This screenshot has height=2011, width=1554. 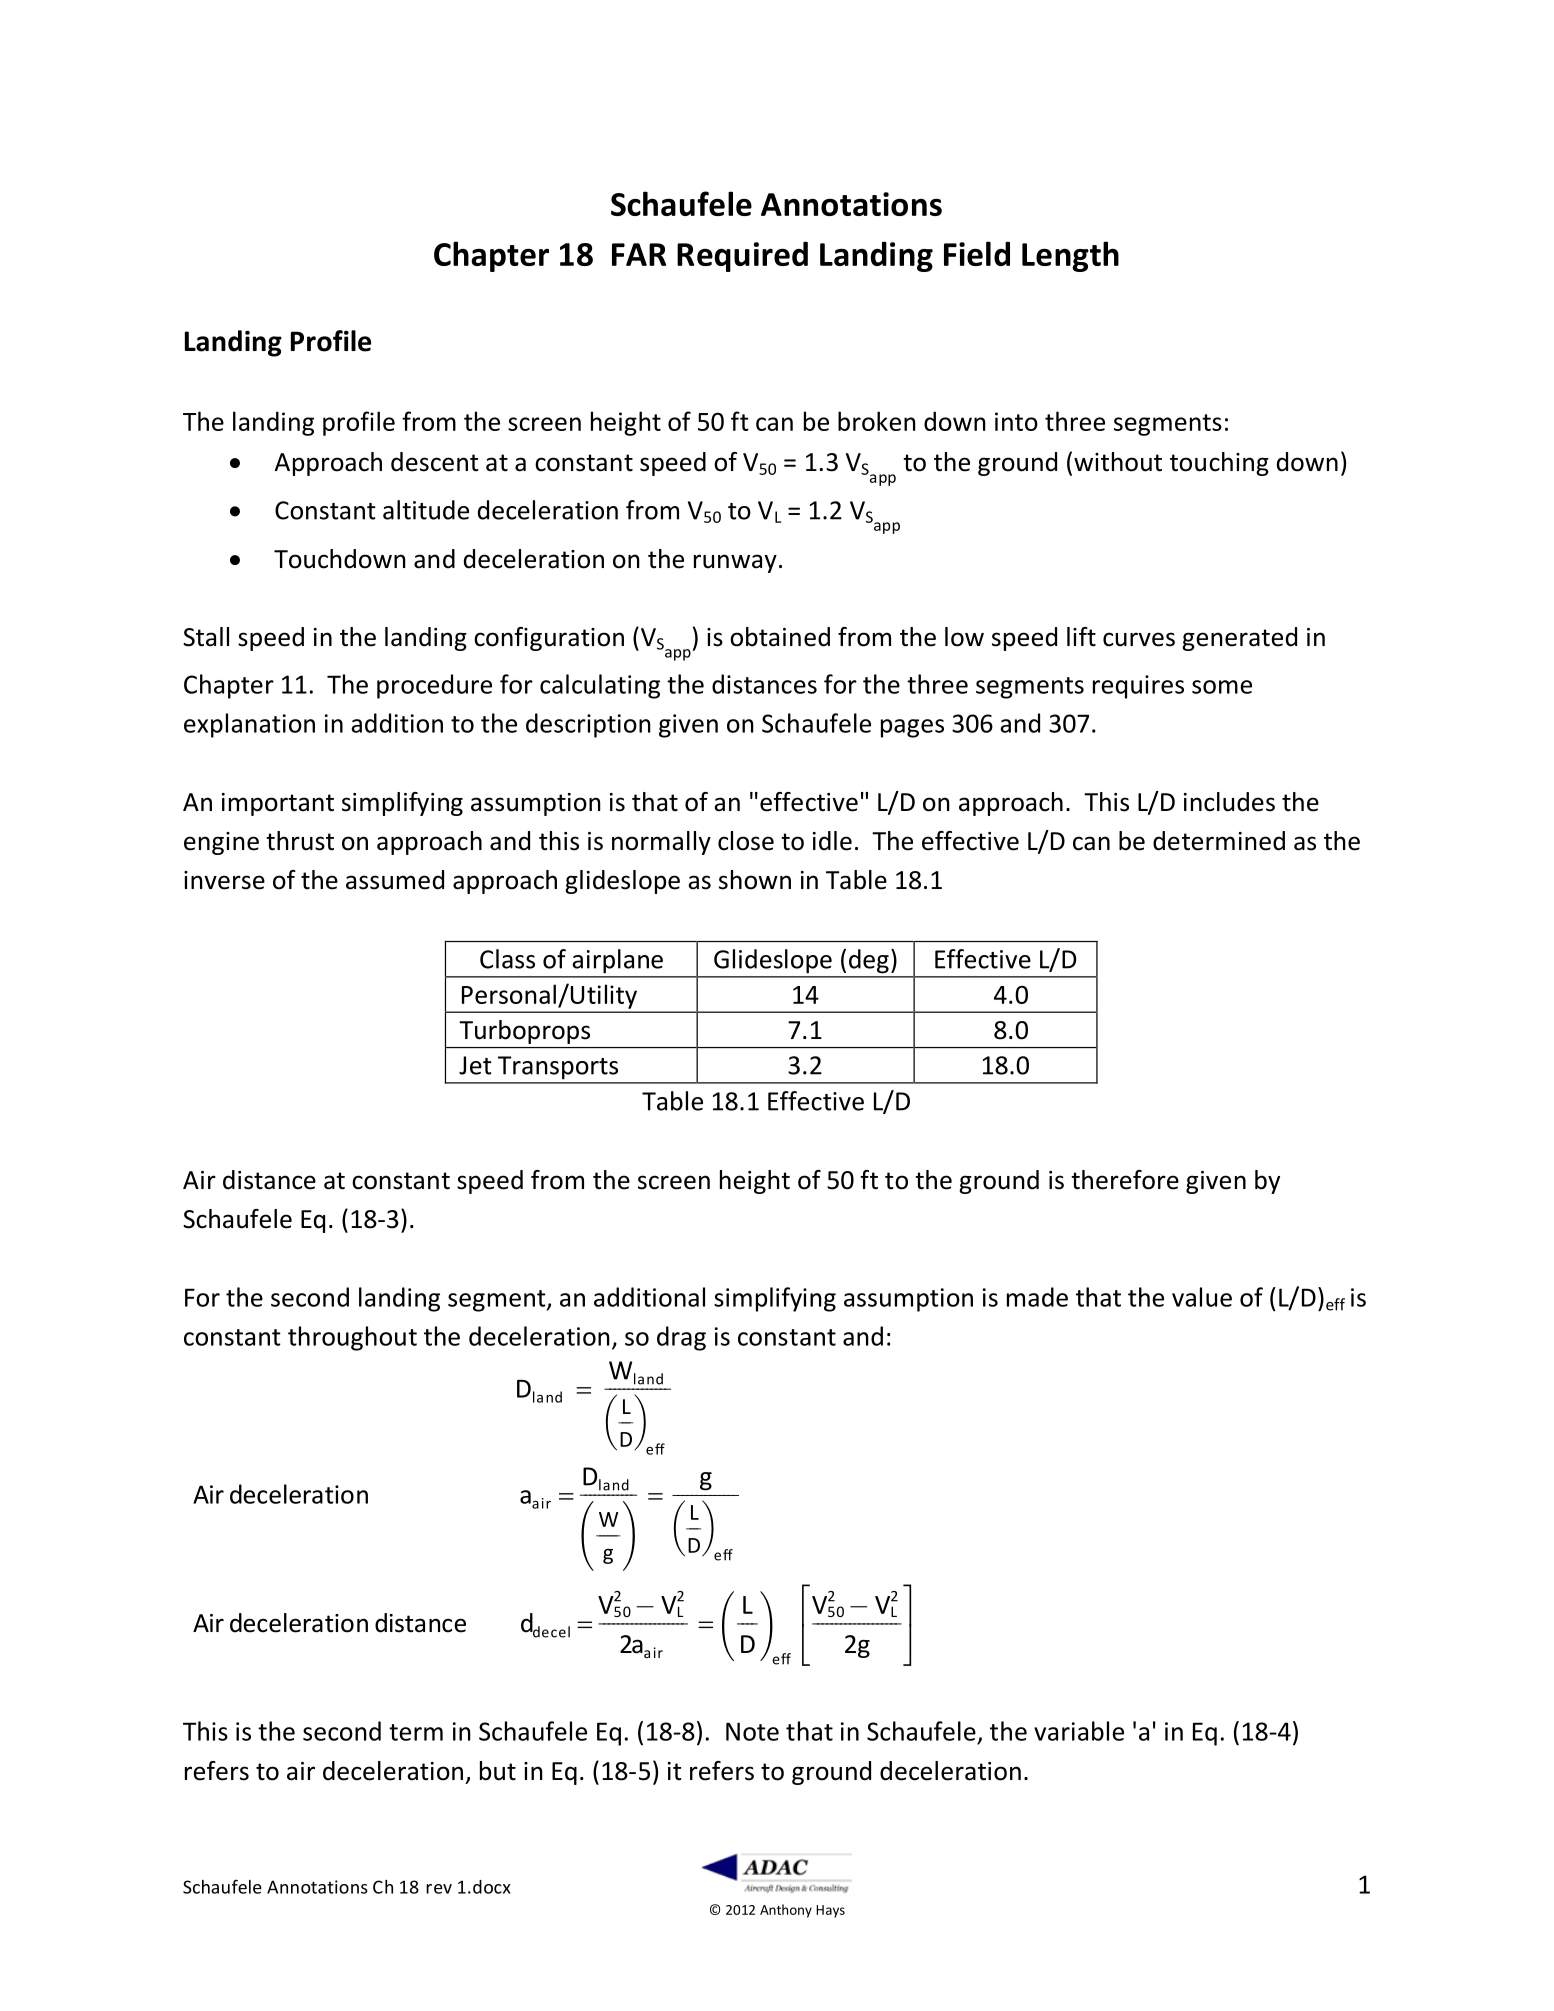 What do you see at coordinates (475, 1065) in the screenshot?
I see `Jet` at bounding box center [475, 1065].
